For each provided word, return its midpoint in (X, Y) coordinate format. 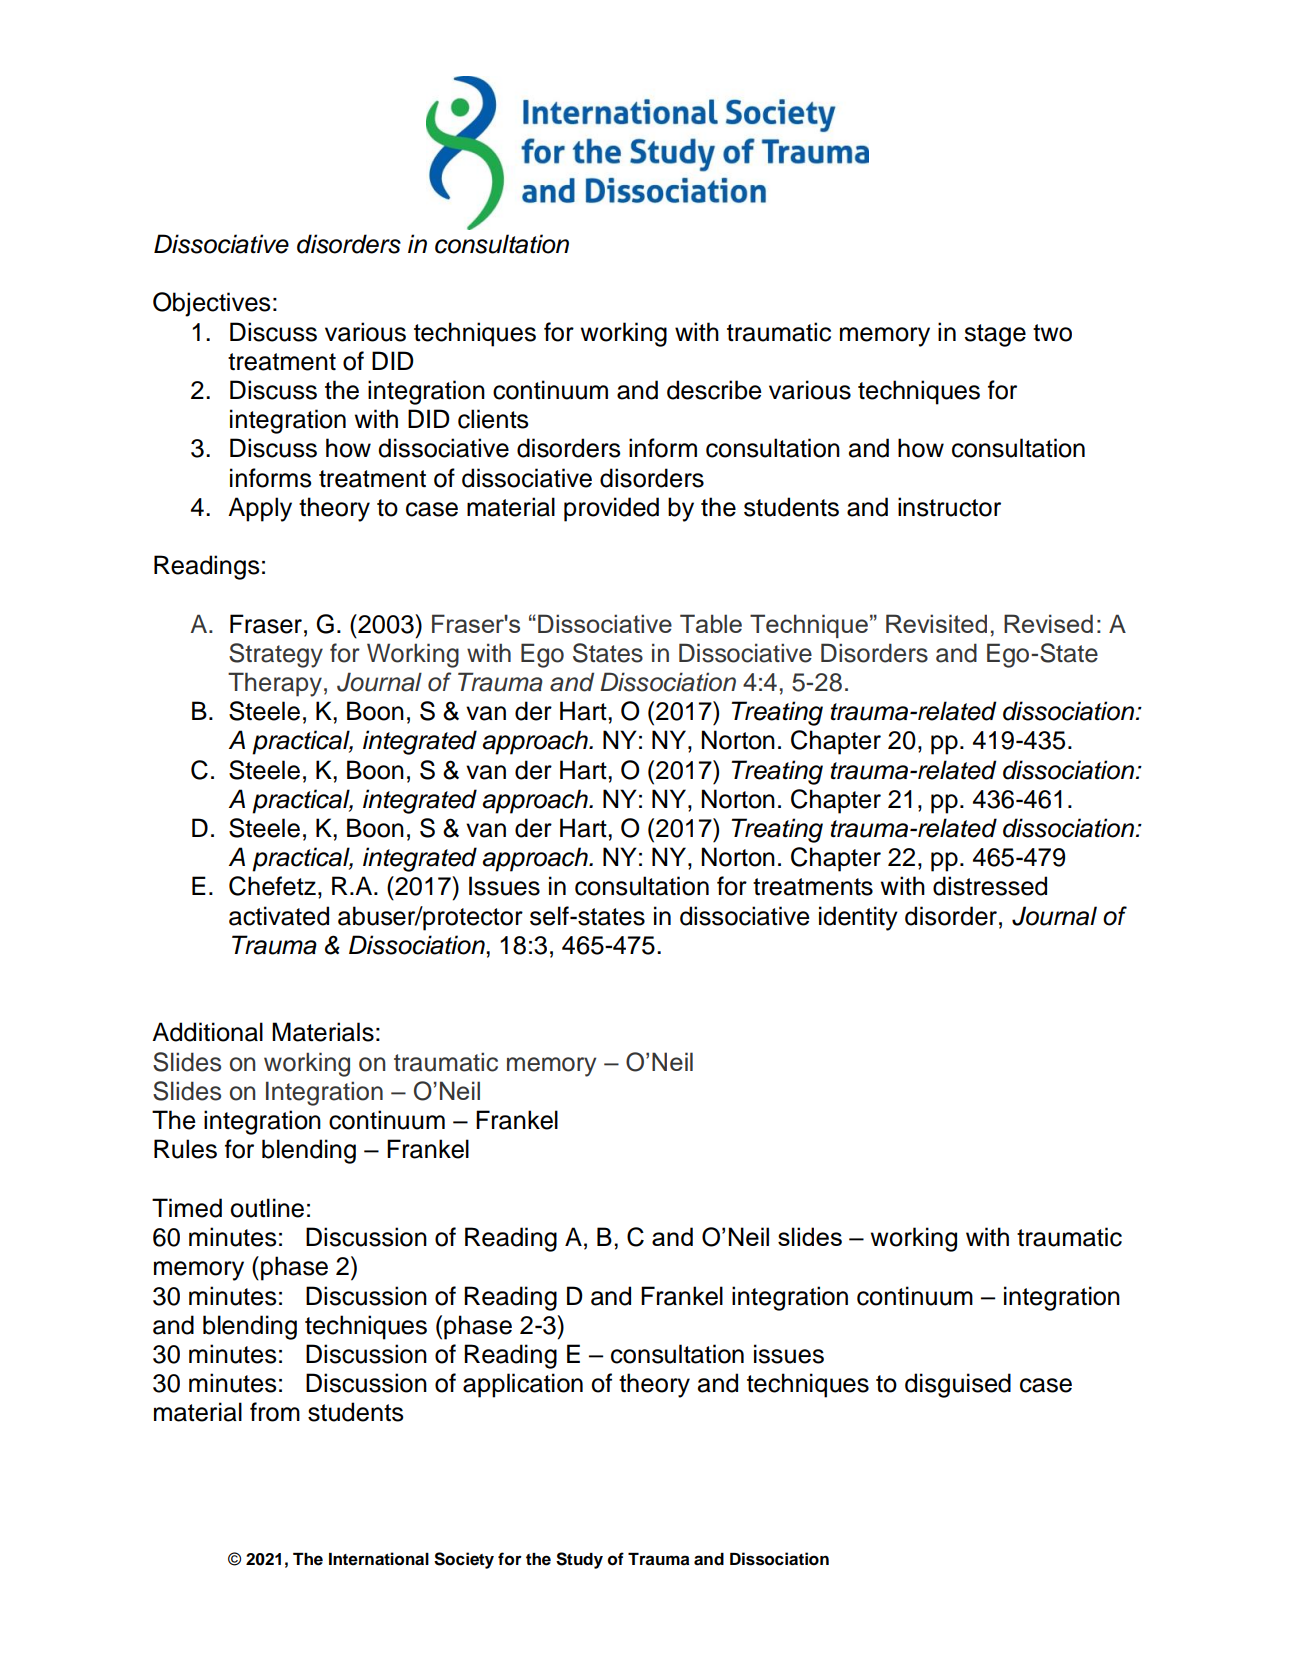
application (523, 1385)
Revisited (936, 623)
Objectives (212, 304)
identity (858, 918)
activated (279, 916)
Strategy (276, 655)
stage (995, 335)
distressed (990, 886)
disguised (958, 1385)
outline (267, 1208)
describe (714, 390)
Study (579, 1560)
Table (711, 623)
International (379, 1559)
